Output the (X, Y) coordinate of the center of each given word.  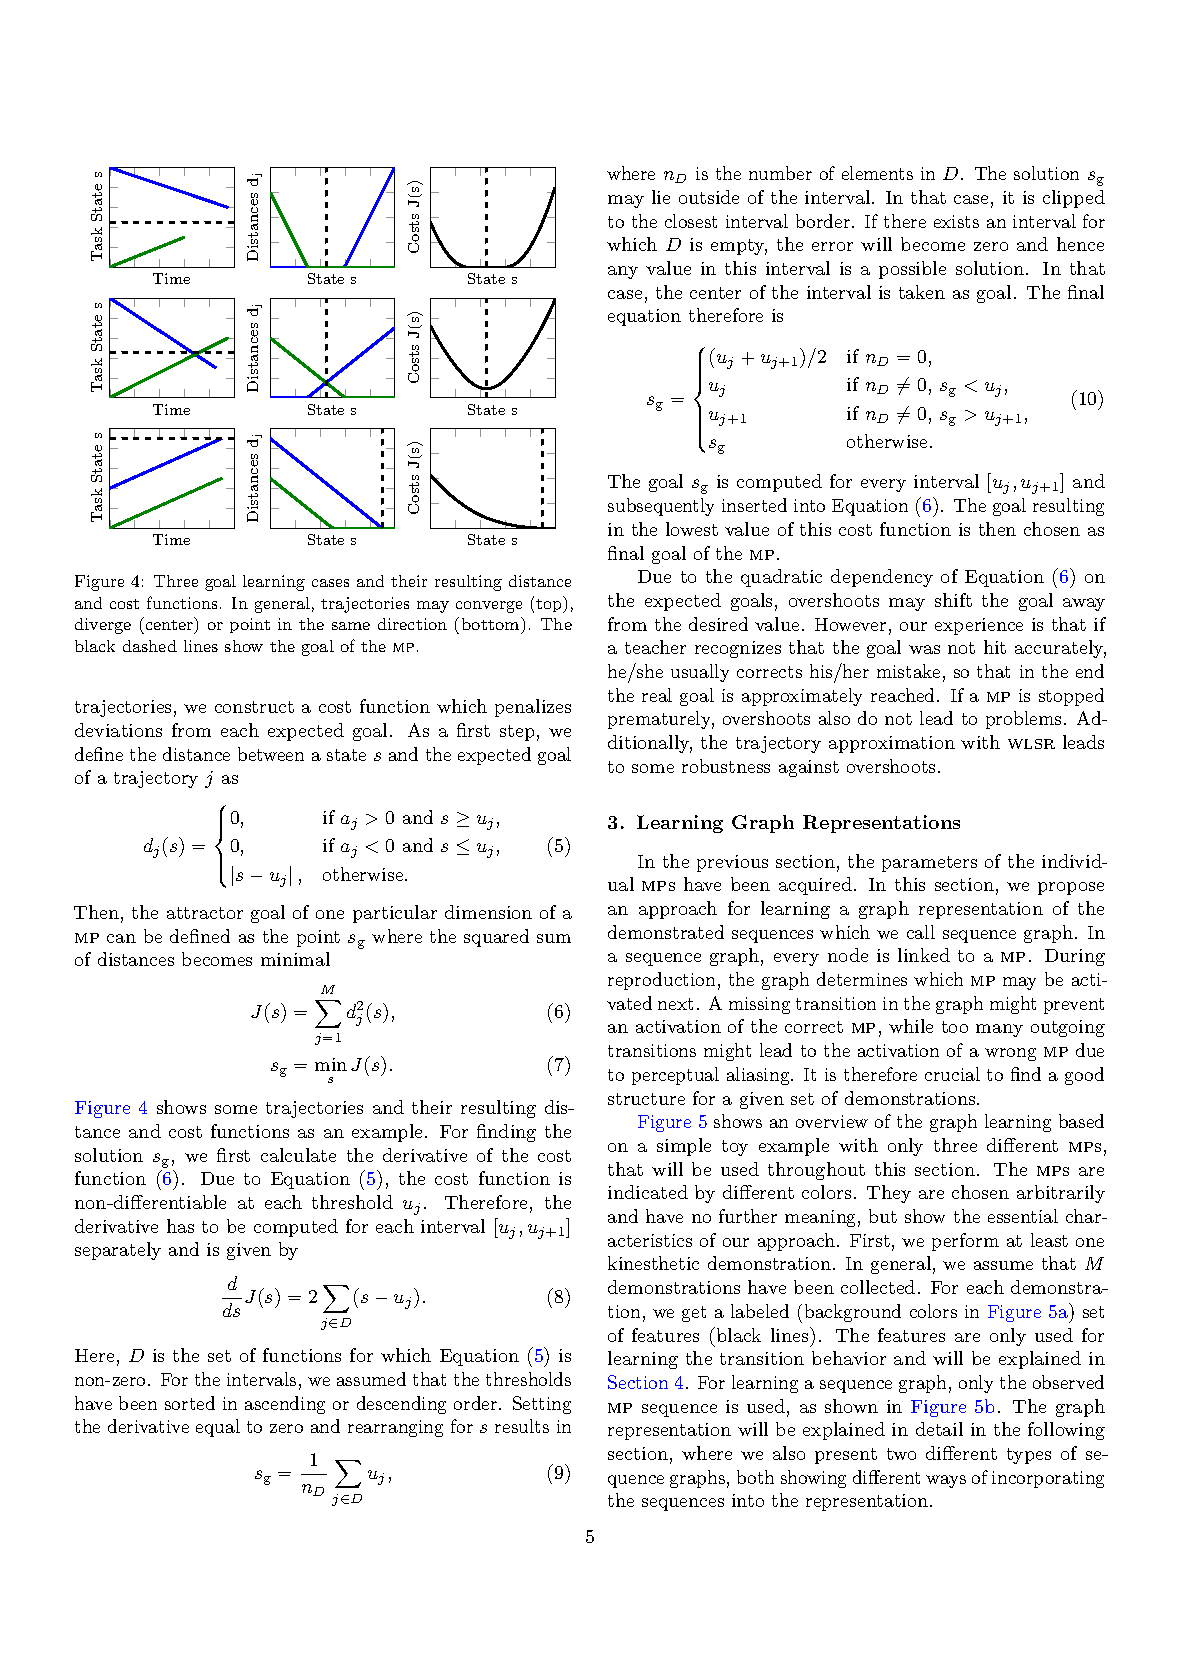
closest (691, 221)
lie (661, 197)
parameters (929, 864)
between (271, 754)
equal (218, 1428)
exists (956, 221)
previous (732, 863)
